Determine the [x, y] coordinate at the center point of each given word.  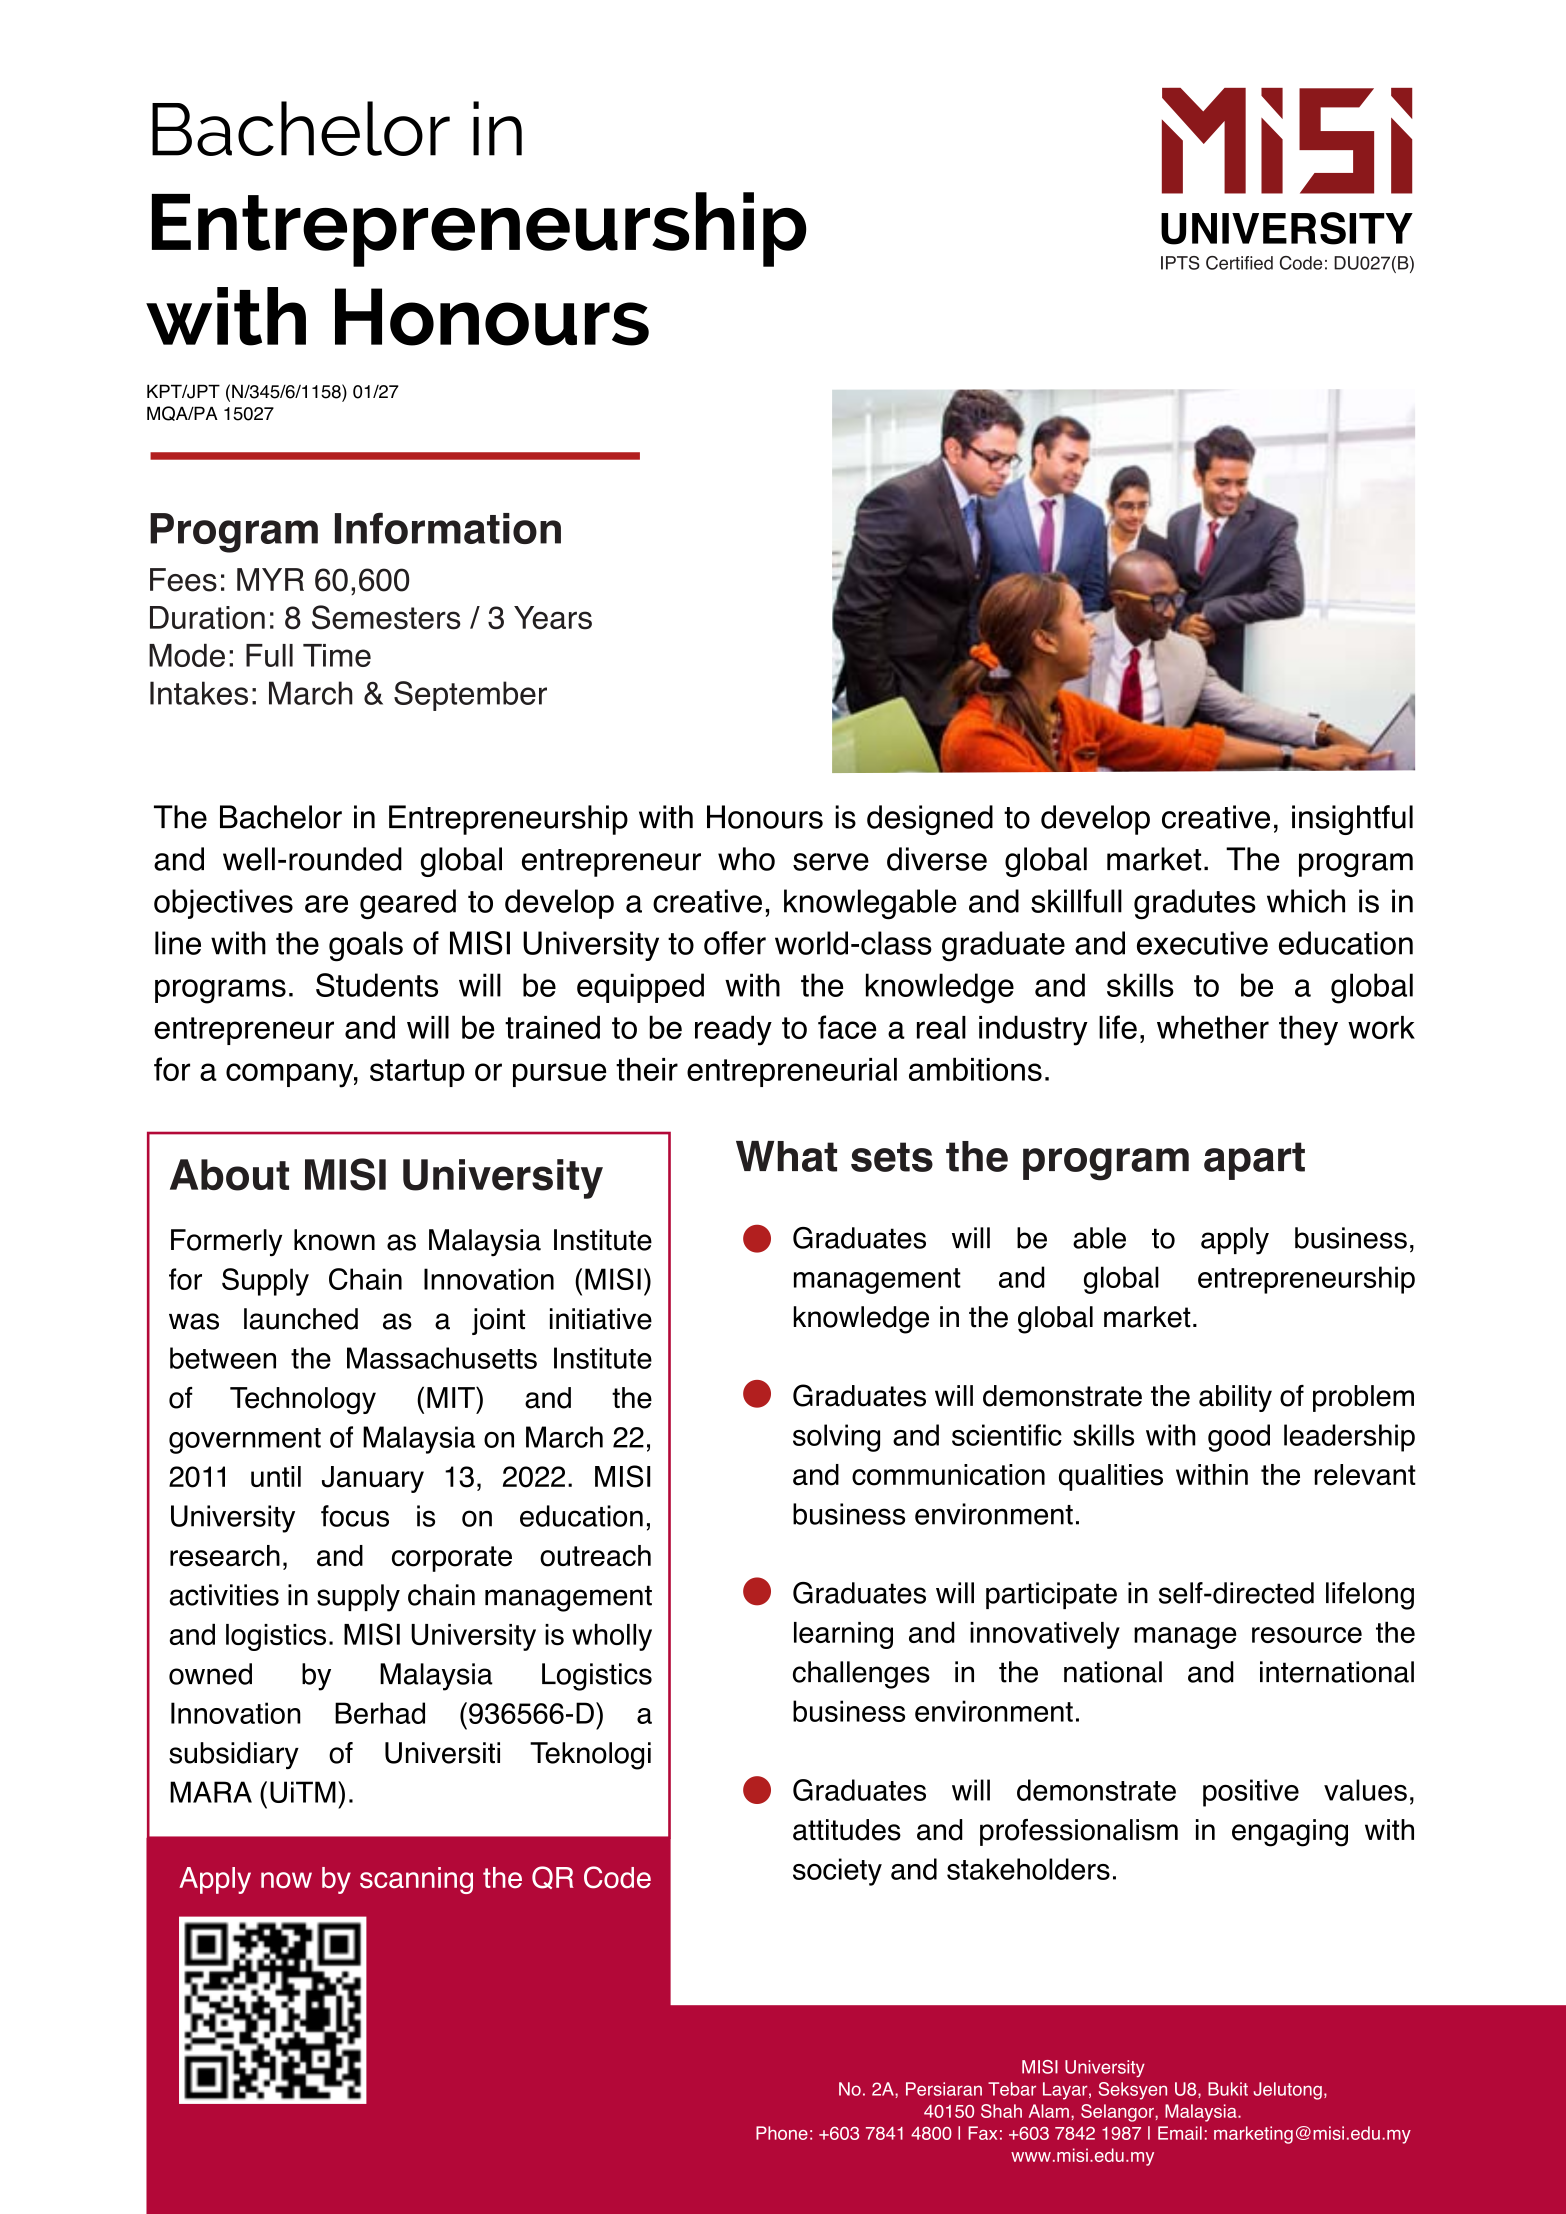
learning [843, 1635]
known [334, 1240]
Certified [1239, 263]
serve [831, 862]
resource [1307, 1635]
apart [1254, 1161]
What [786, 1156]
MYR [270, 579]
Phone [782, 2133]
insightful [1352, 820]
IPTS [1180, 263]
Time [337, 655]
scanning [416, 1880]
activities [224, 1595]
